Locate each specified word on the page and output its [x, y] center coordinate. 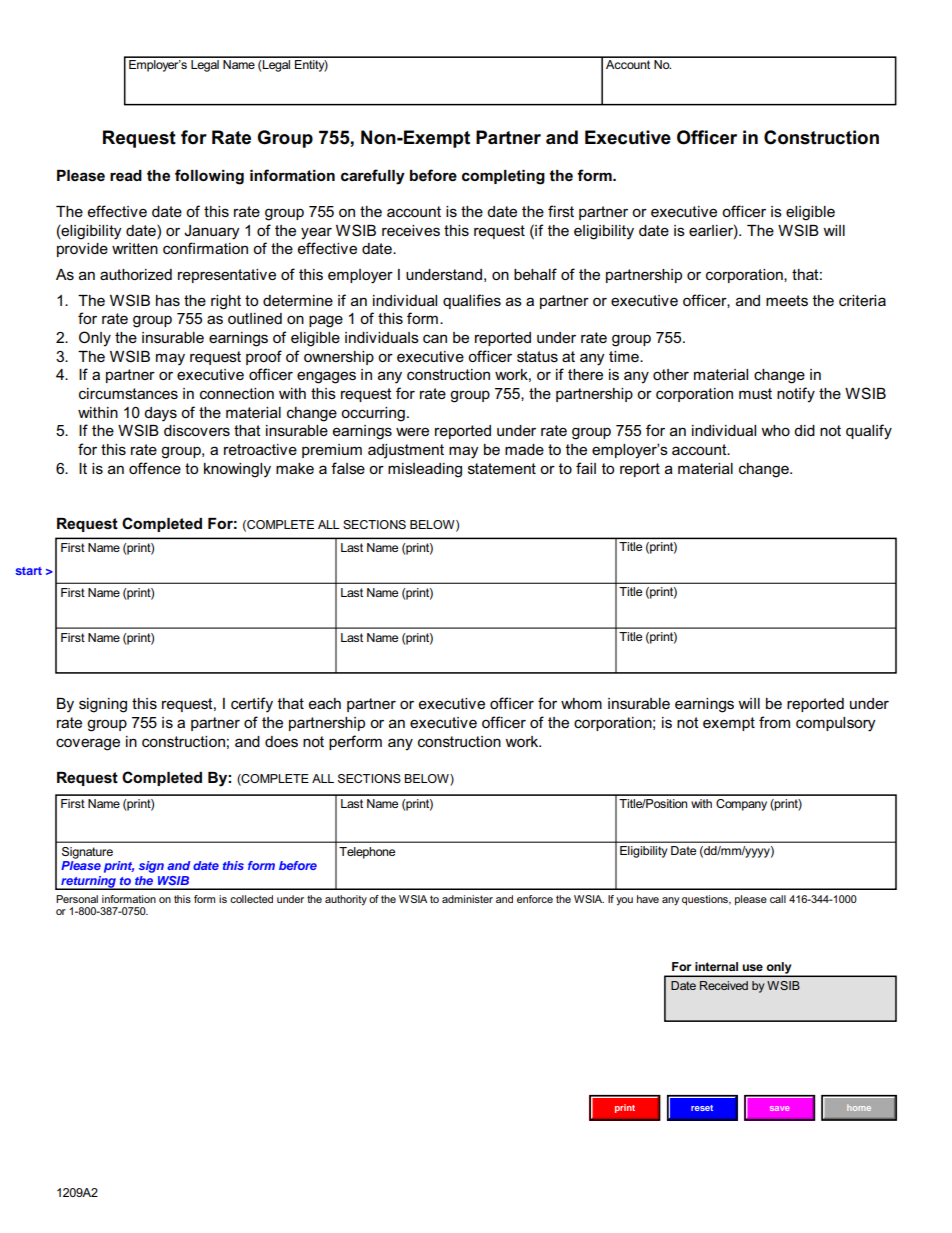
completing [503, 177]
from [774, 722]
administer [467, 899]
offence [155, 468]
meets [787, 300]
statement [502, 468]
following [209, 177]
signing [103, 705]
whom [581, 703]
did [804, 430]
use [752, 967]
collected [251, 899]
